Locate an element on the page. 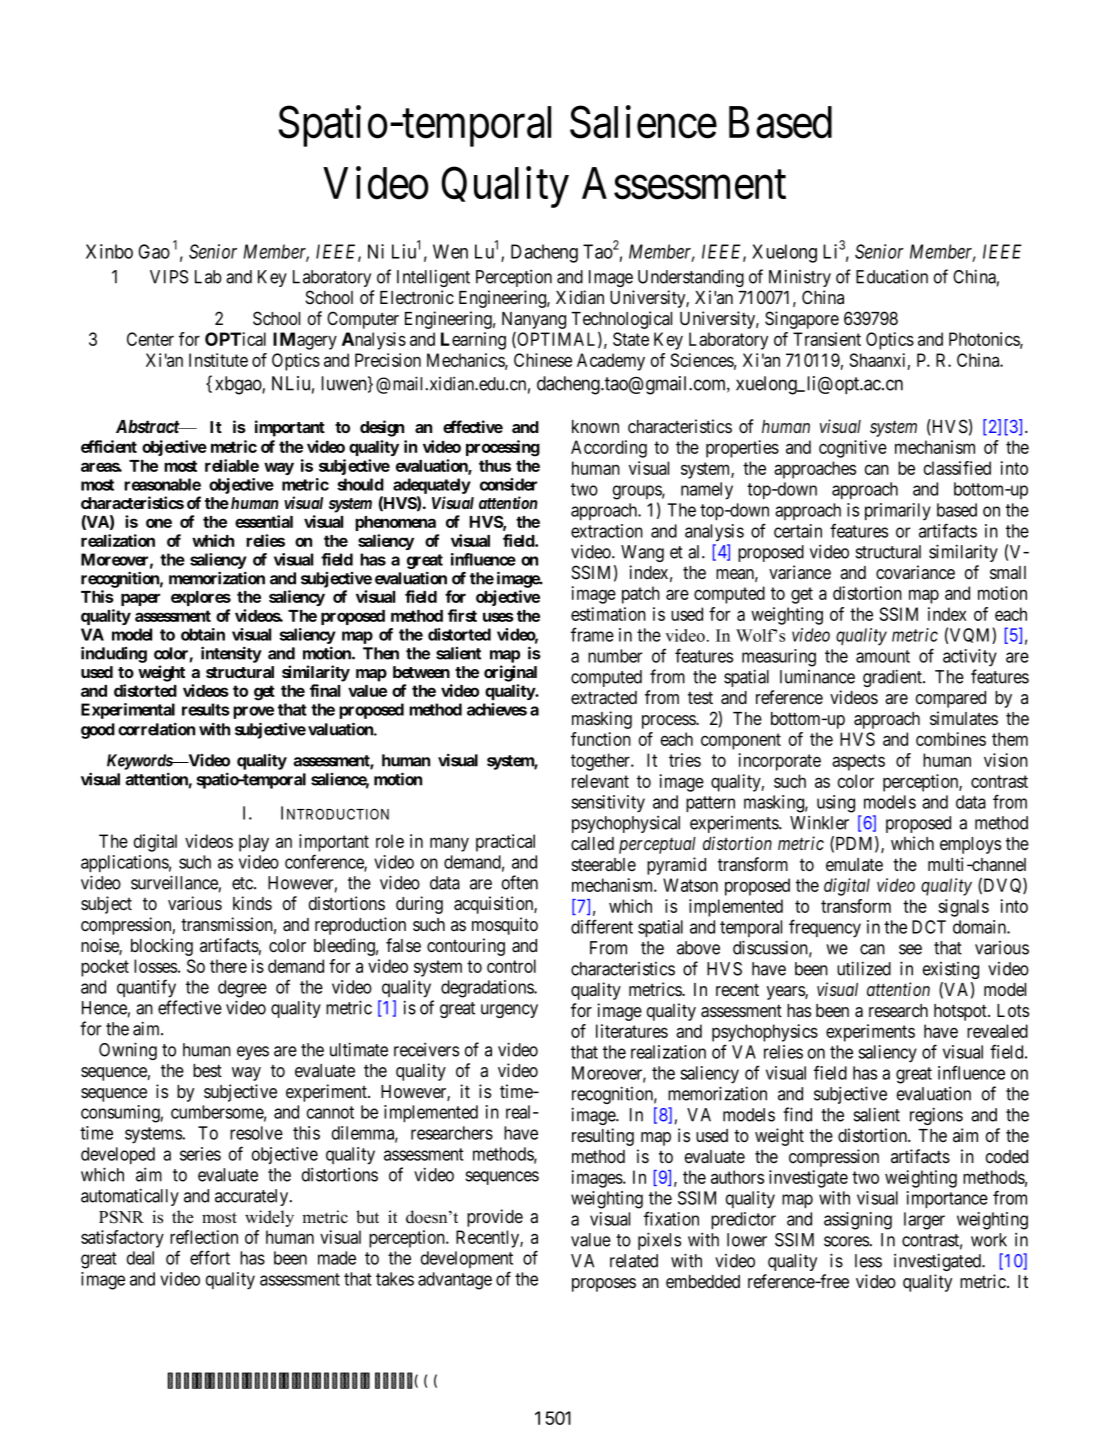 This page has width=1109, height=1436. effort is located at coordinates (210, 1257).
